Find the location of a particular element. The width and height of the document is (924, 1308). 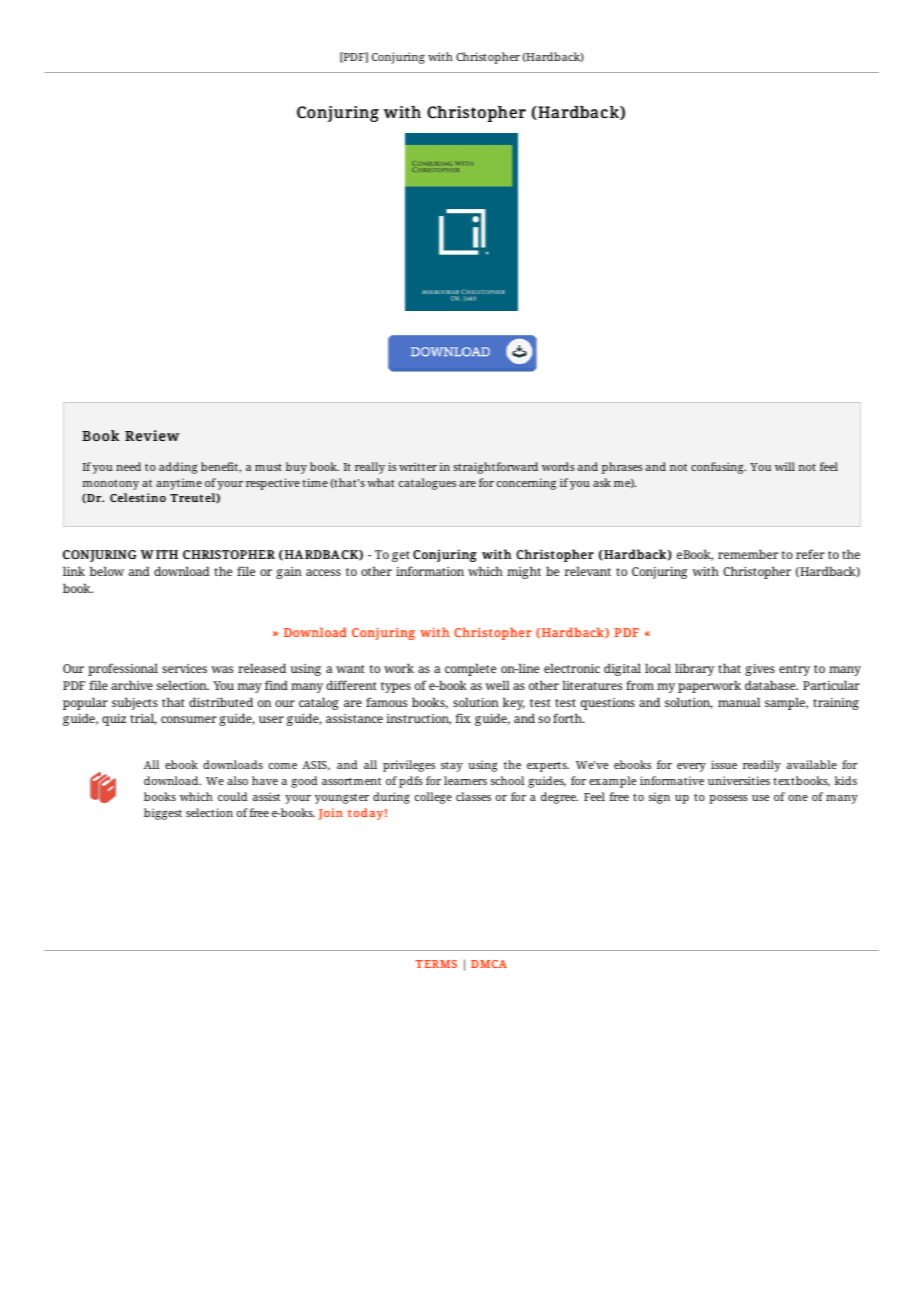

complete is located at coordinates (470, 669).
